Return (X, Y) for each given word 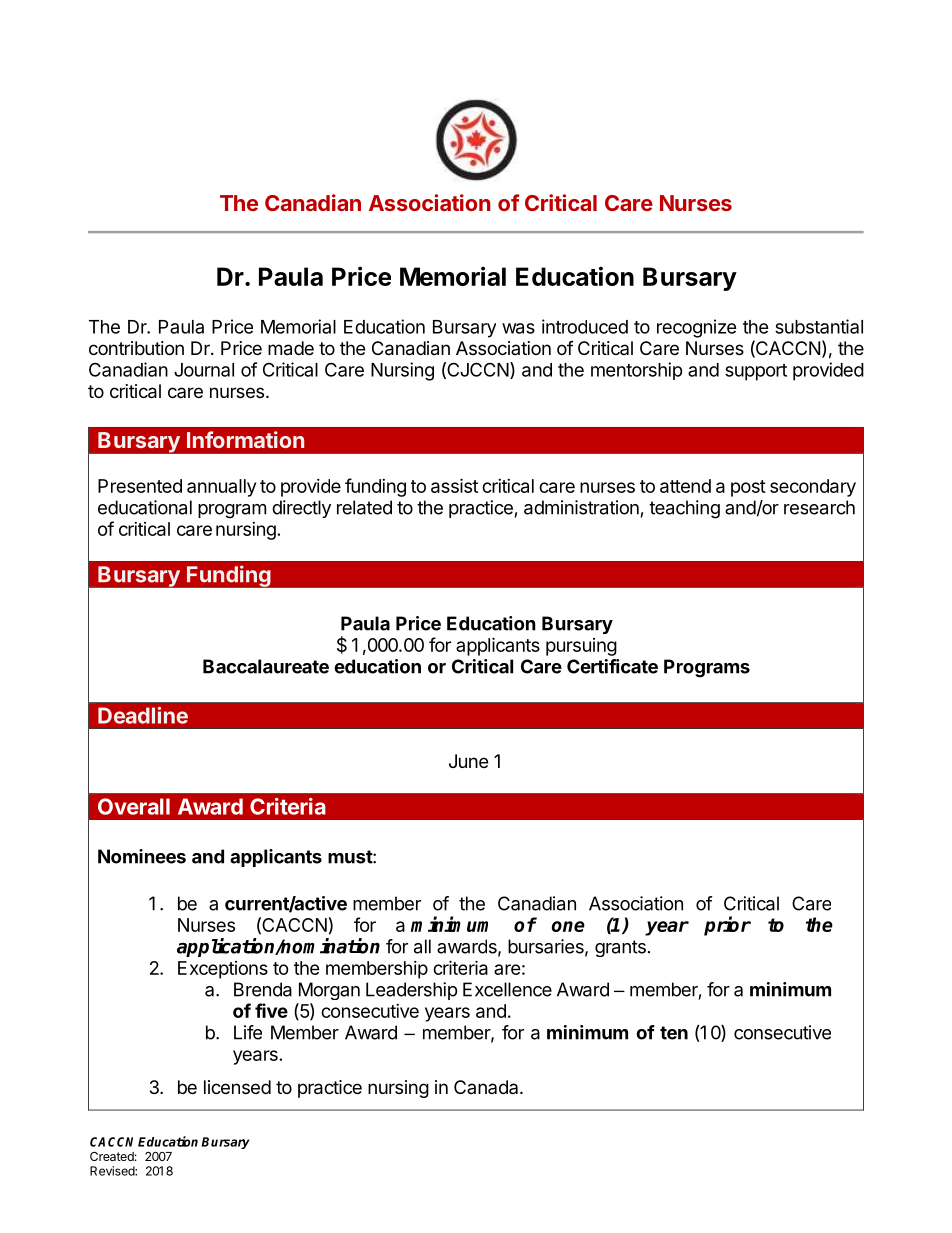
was (518, 328)
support (756, 372)
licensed (237, 1087)
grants (620, 948)
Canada (487, 1087)
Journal (204, 370)
